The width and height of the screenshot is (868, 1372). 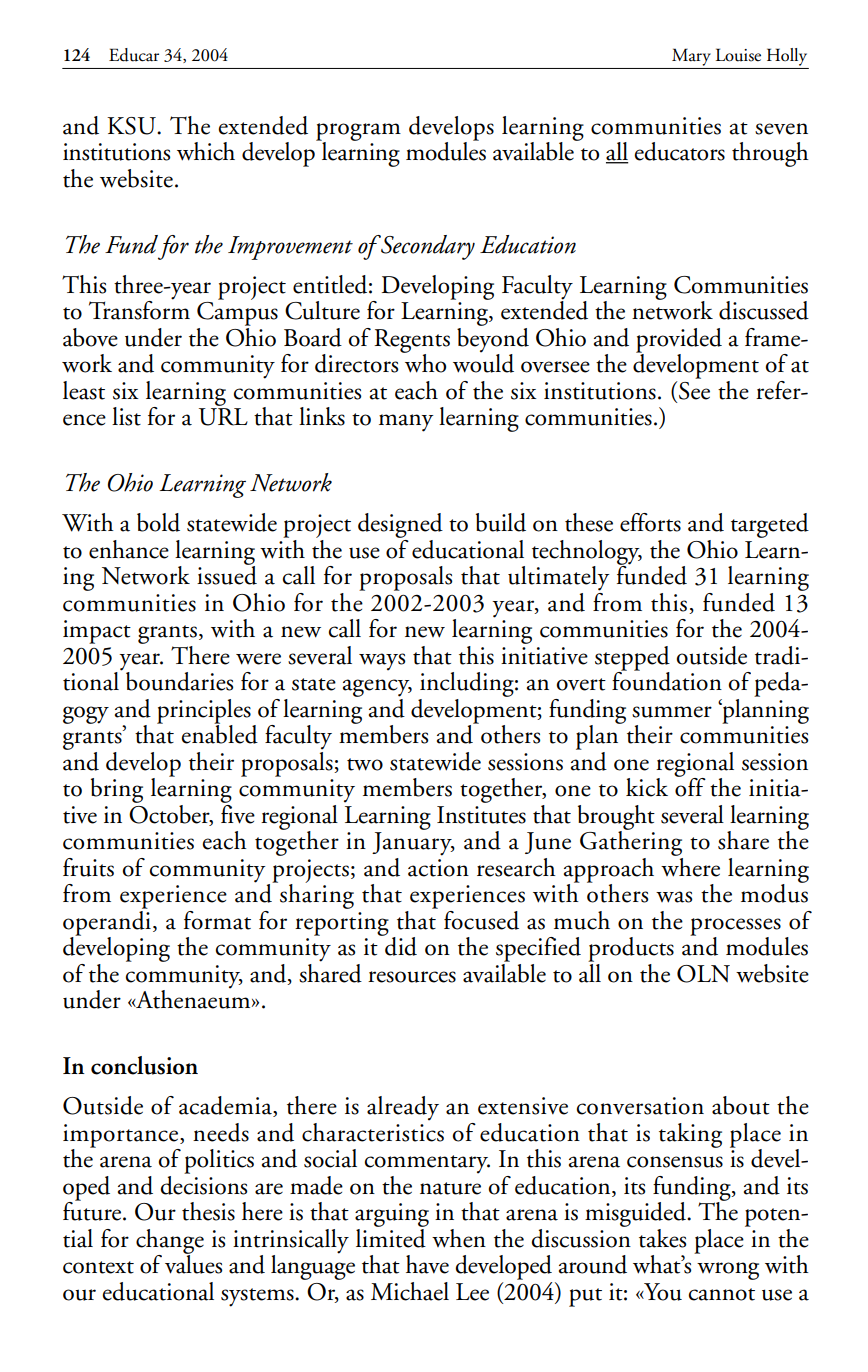 What do you see at coordinates (650, 522) in the screenshot?
I see `efforts` at bounding box center [650, 522].
